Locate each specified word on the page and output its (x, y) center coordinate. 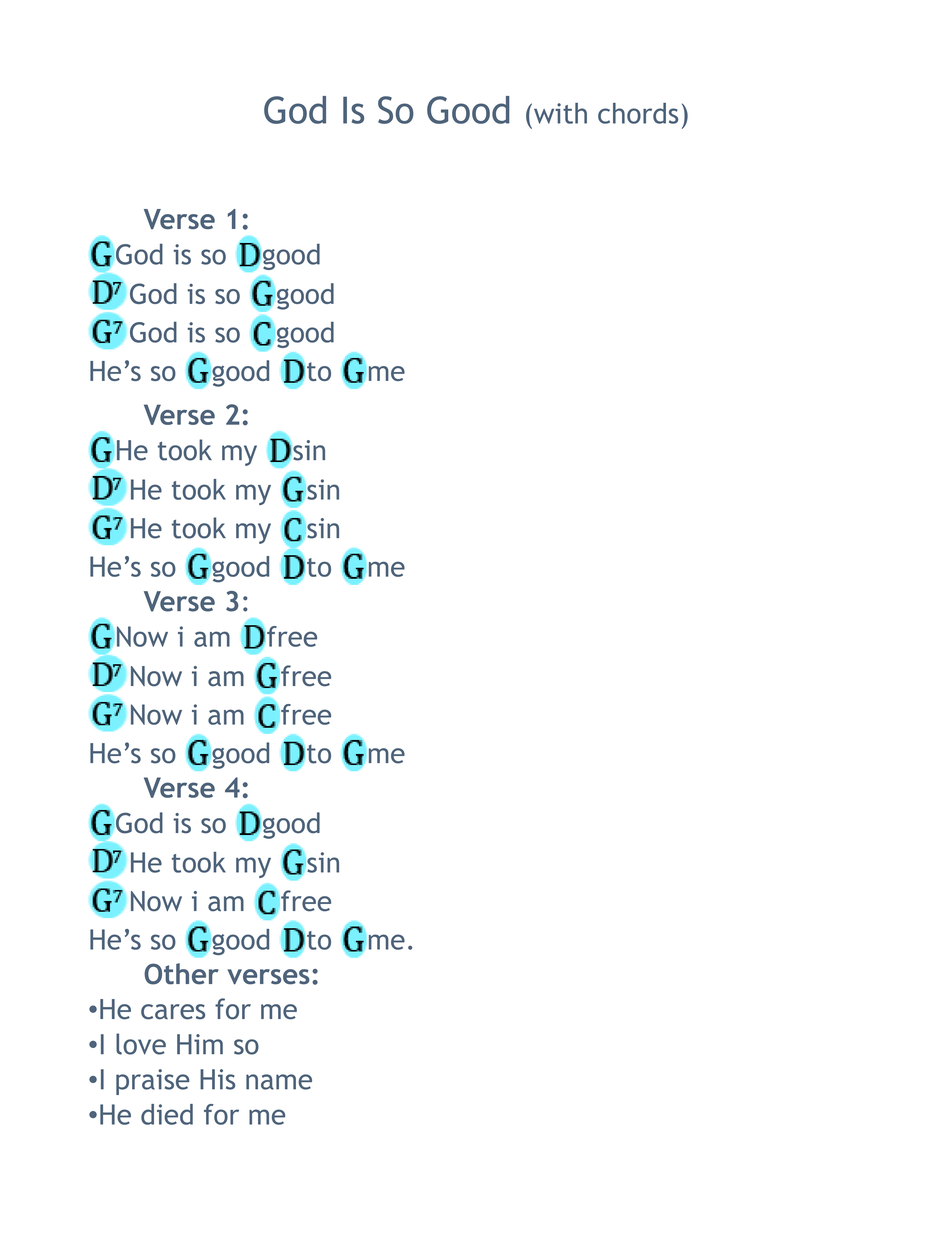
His (217, 1079)
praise (153, 1082)
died (167, 1114)
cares (173, 1012)
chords (638, 113)
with (559, 113)
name (279, 1082)
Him (200, 1044)
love (141, 1044)
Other (181, 974)
